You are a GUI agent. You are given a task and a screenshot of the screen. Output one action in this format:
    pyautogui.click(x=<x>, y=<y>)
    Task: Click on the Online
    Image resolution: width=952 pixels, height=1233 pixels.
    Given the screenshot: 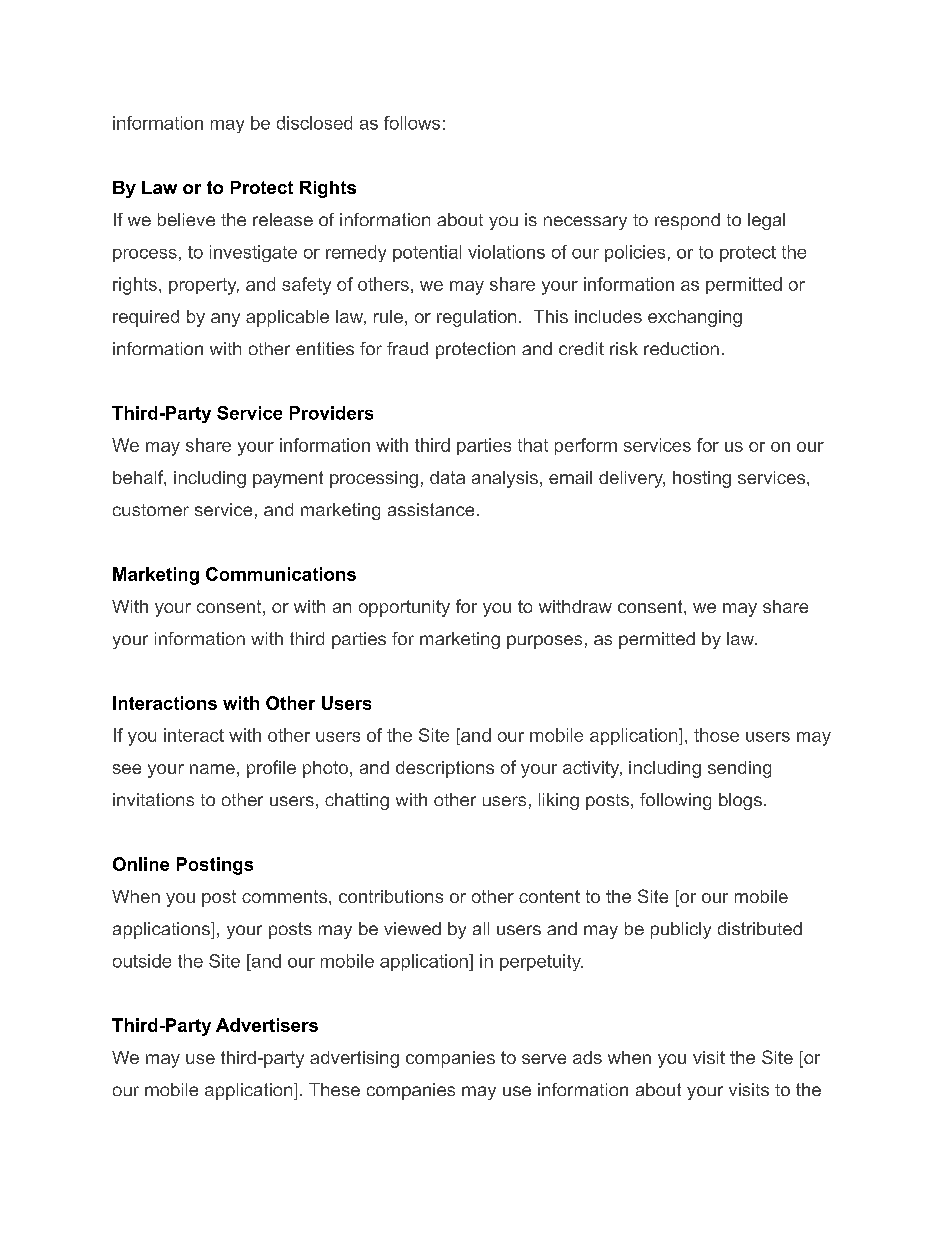 What is the action you would take?
    pyautogui.click(x=141, y=864)
